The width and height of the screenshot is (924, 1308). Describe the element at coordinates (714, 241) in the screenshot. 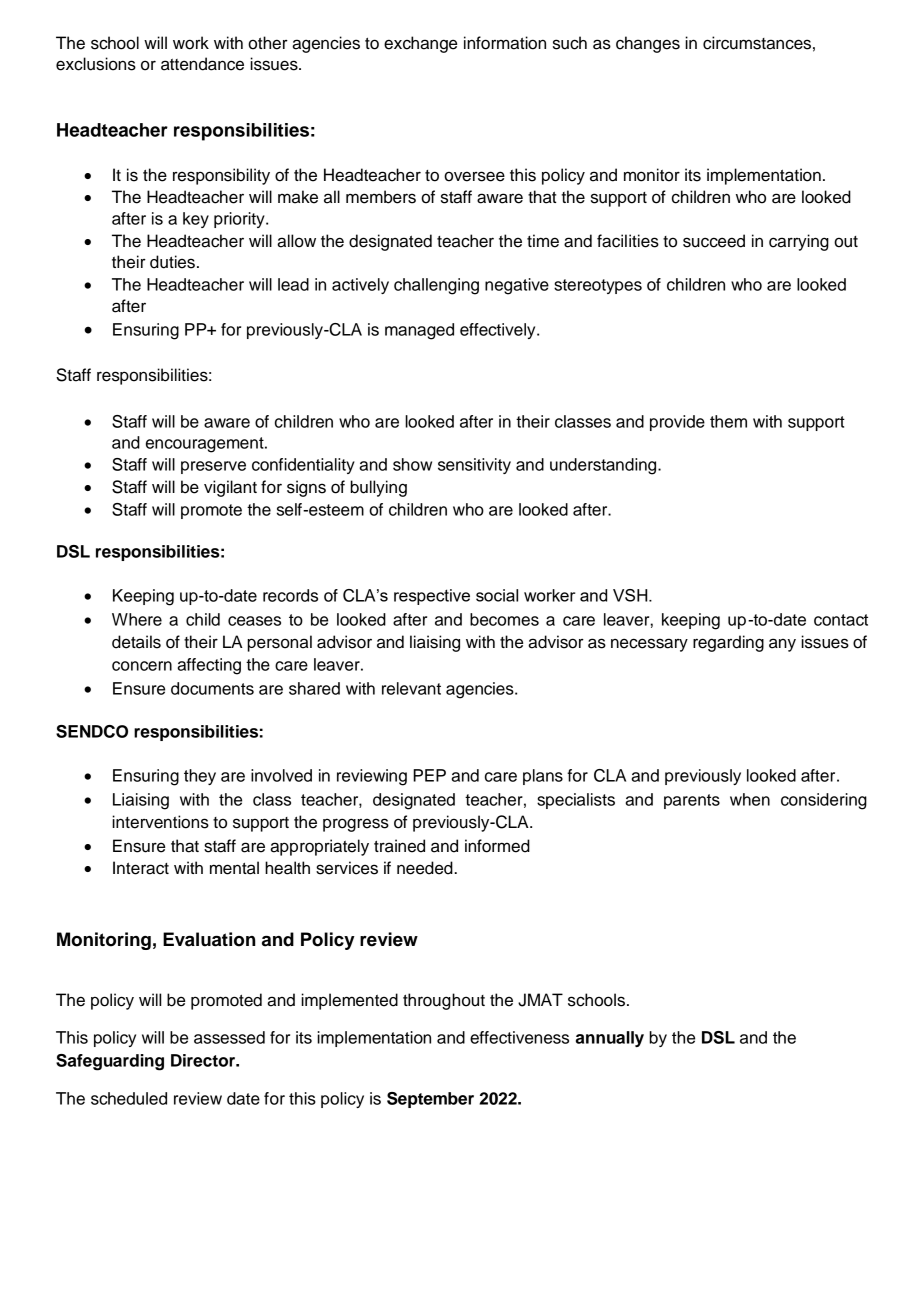

I see `succeed` at that location.
